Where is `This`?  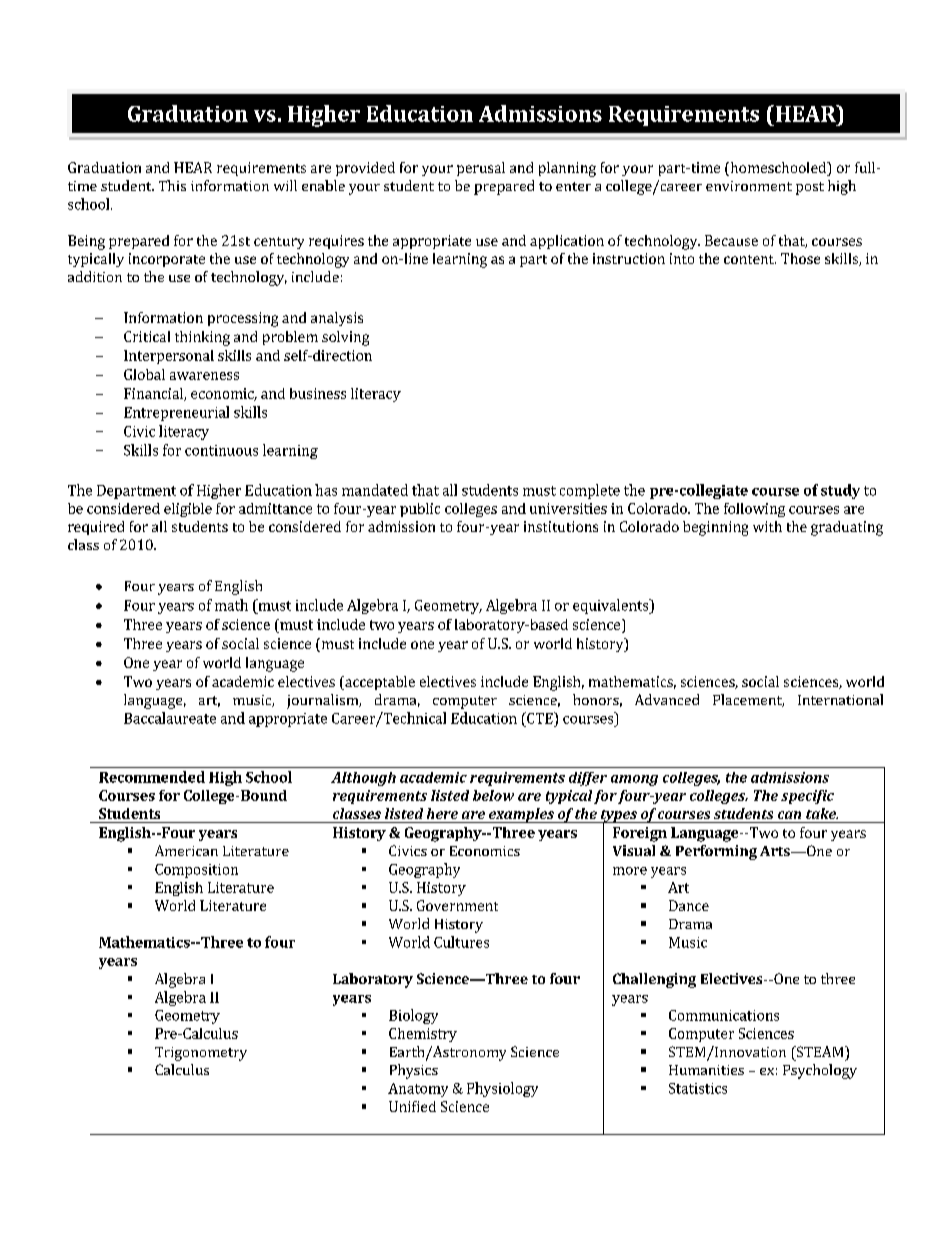
This is located at coordinates (172, 185).
